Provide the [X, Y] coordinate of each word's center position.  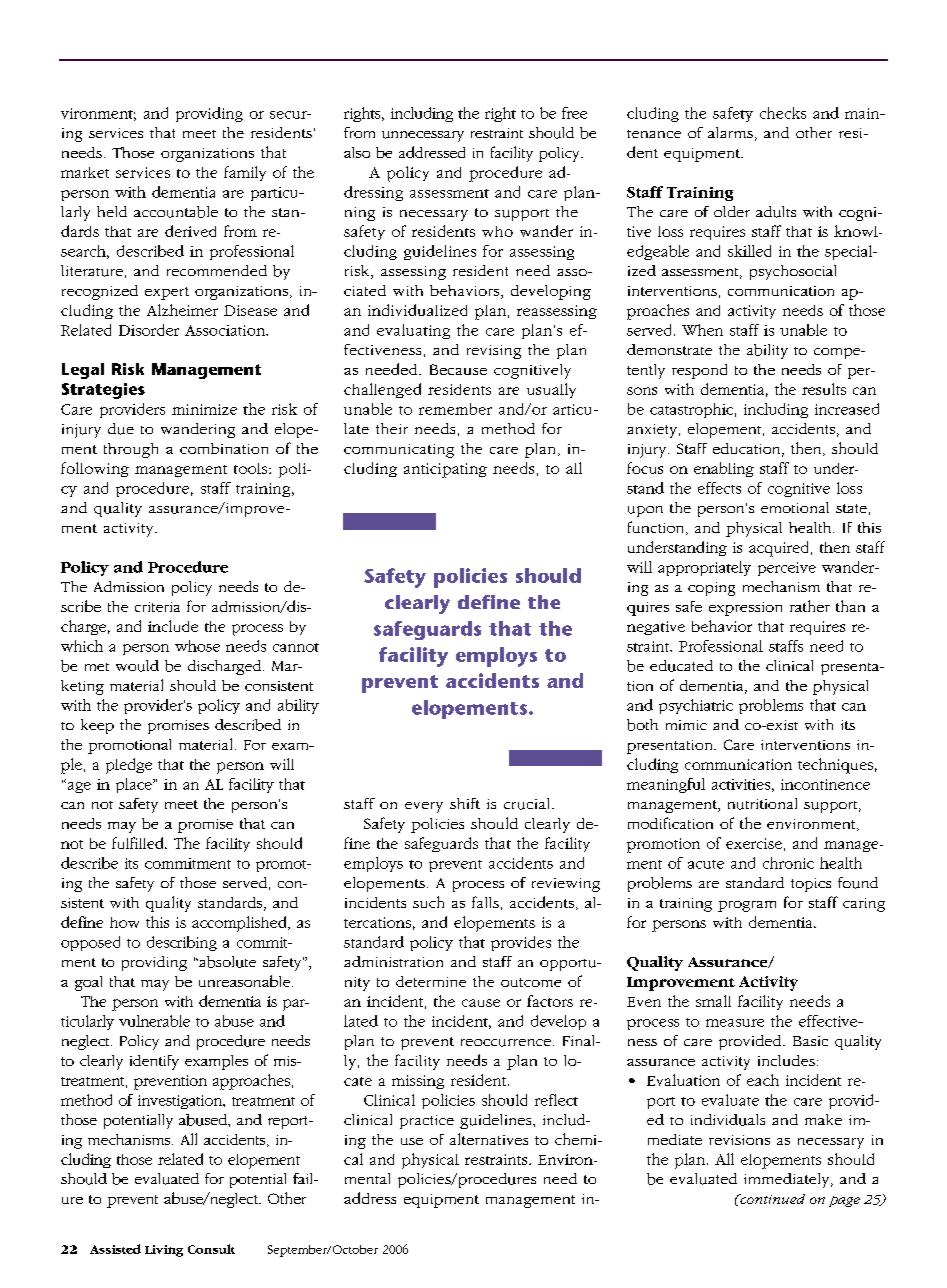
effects [719, 488]
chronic [788, 863]
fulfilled [139, 843]
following [95, 469]
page [844, 1201]
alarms [730, 132]
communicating [399, 451]
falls [485, 902]
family [245, 173]
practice [427, 1122]
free [574, 113]
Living [164, 1251]
